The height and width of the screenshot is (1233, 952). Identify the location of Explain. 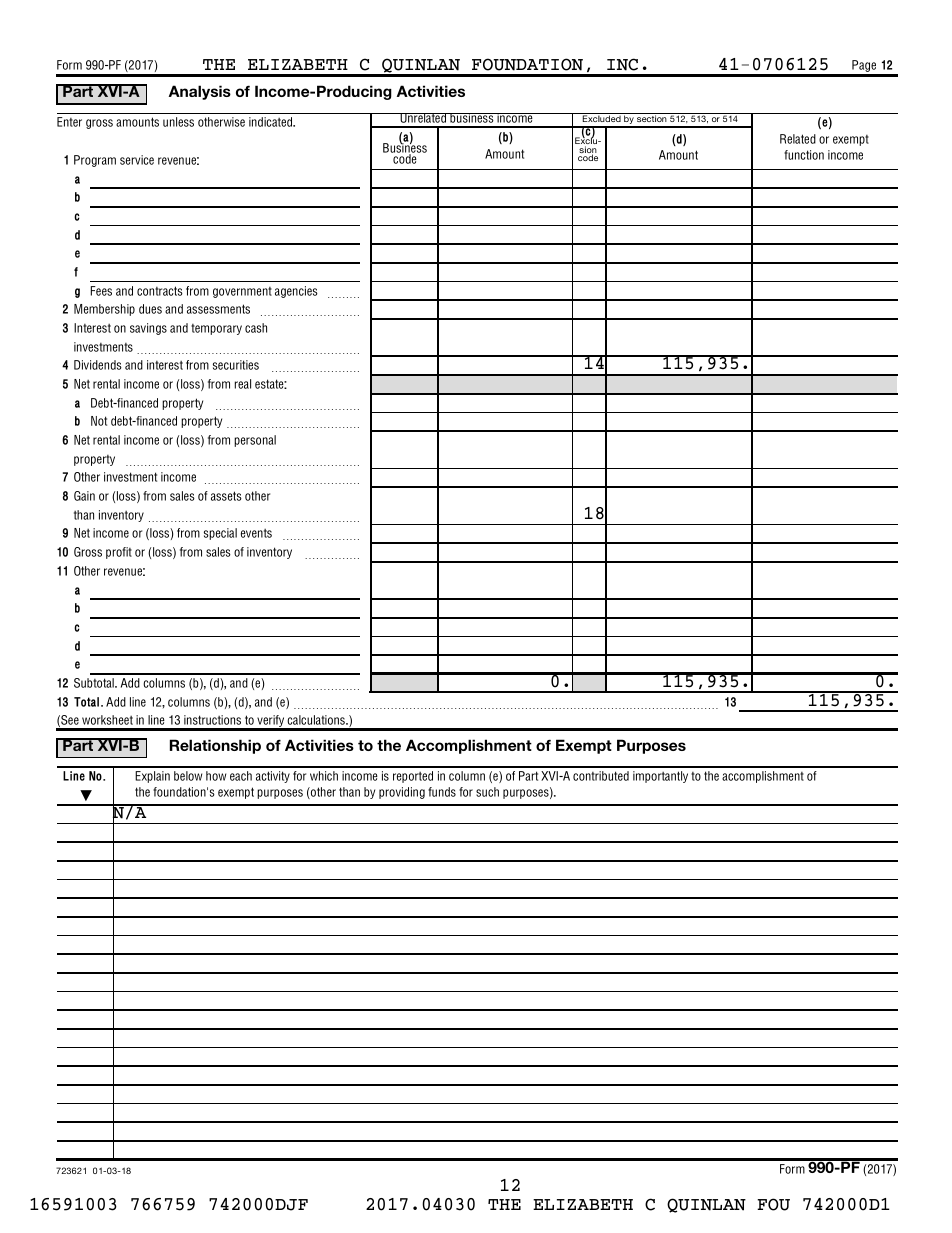
(152, 777).
